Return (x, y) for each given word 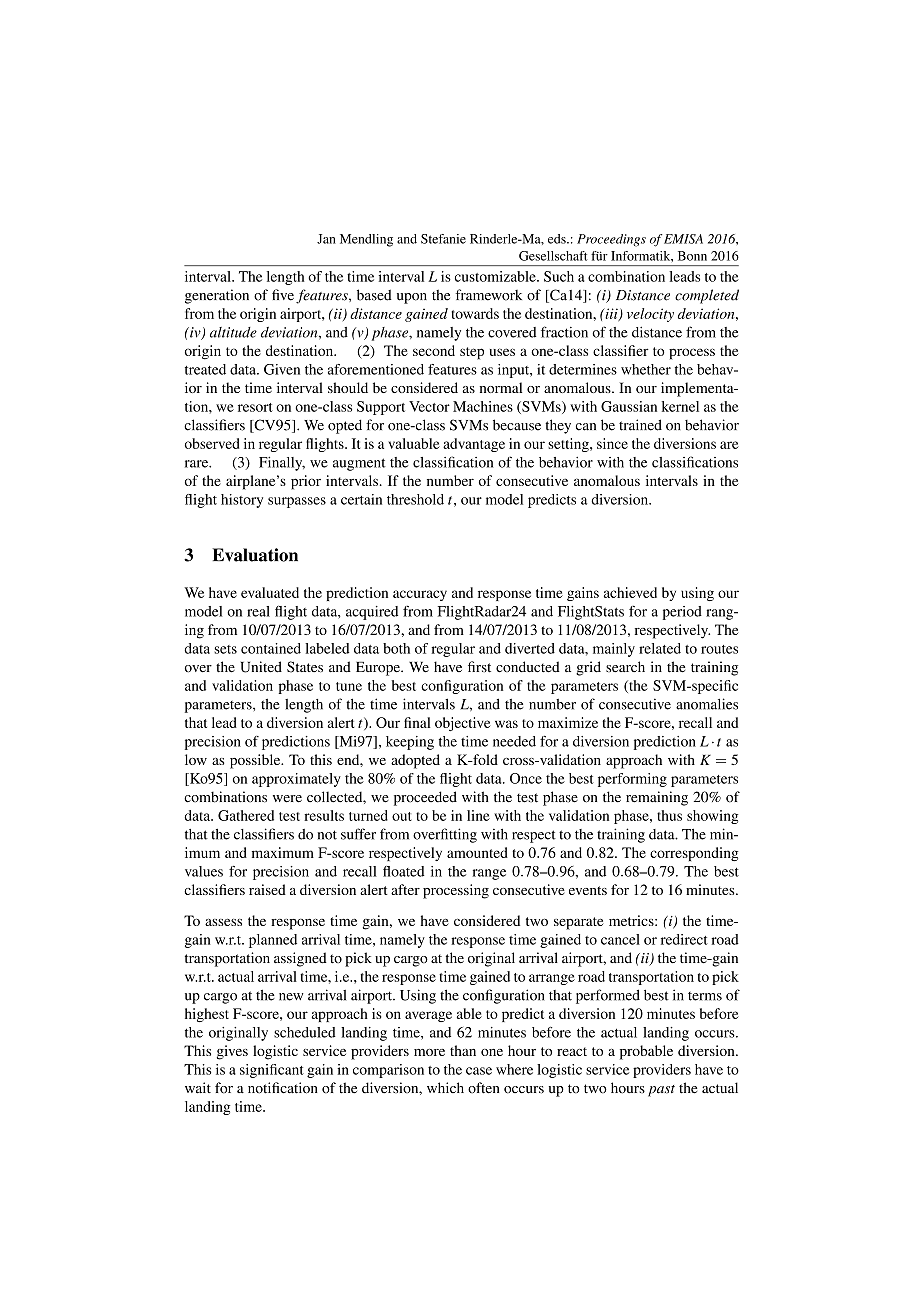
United (261, 667)
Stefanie (443, 239)
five (283, 295)
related (660, 648)
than (463, 1050)
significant (272, 1071)
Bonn (692, 256)
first (479, 667)
